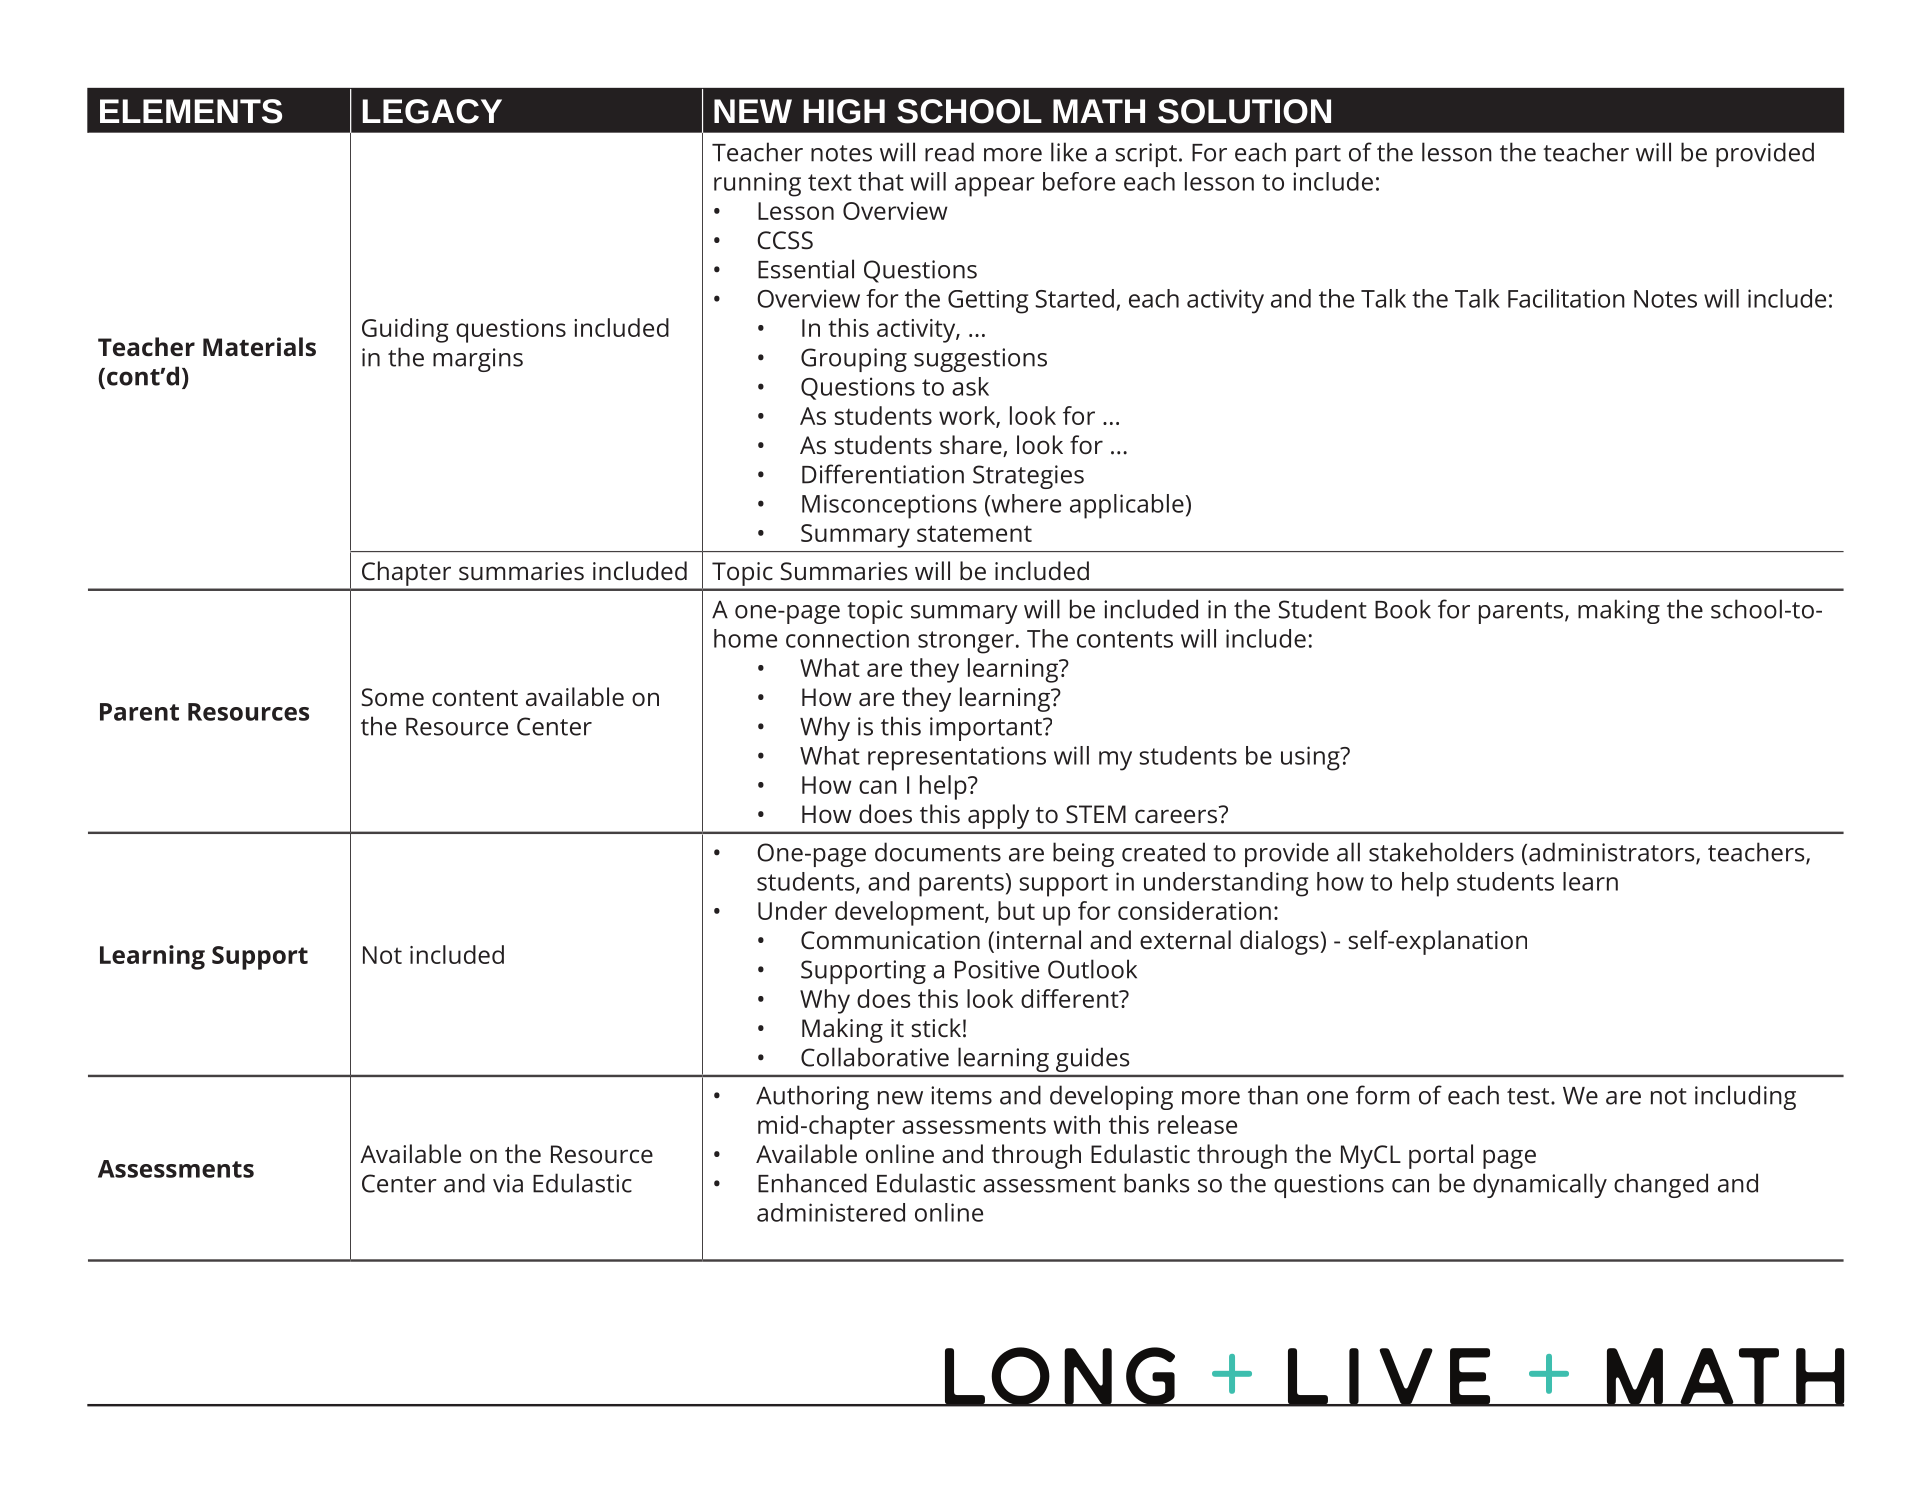 This screenshot has height=1493, width=1932. What do you see at coordinates (1613, 853) in the screenshot?
I see `administrators` at bounding box center [1613, 853].
